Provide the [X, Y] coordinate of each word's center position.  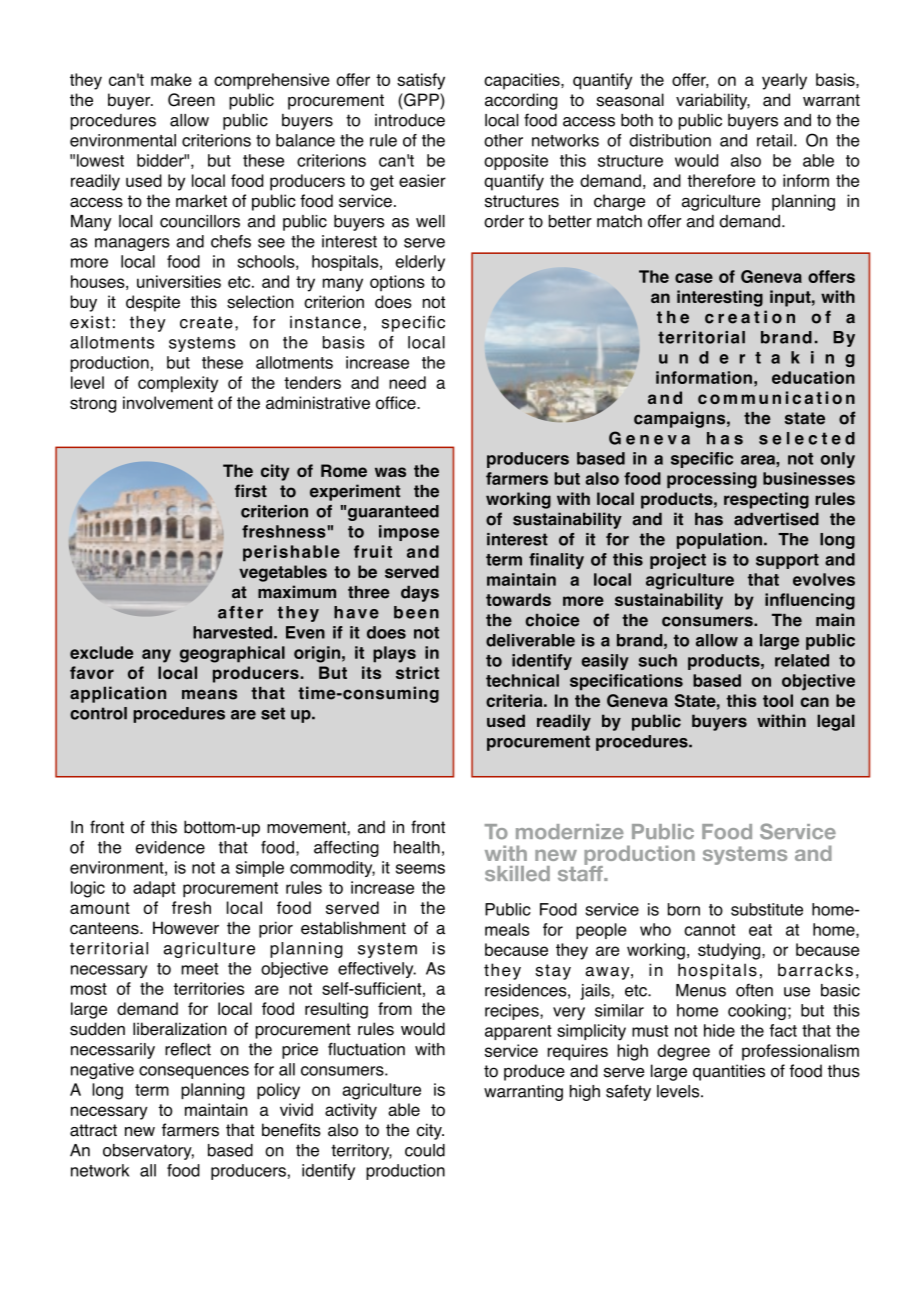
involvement [168, 402]
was [390, 472]
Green [191, 100]
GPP [421, 101]
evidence [170, 847]
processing [712, 480]
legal [836, 722]
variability [713, 101]
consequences [194, 1072]
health [417, 847]
